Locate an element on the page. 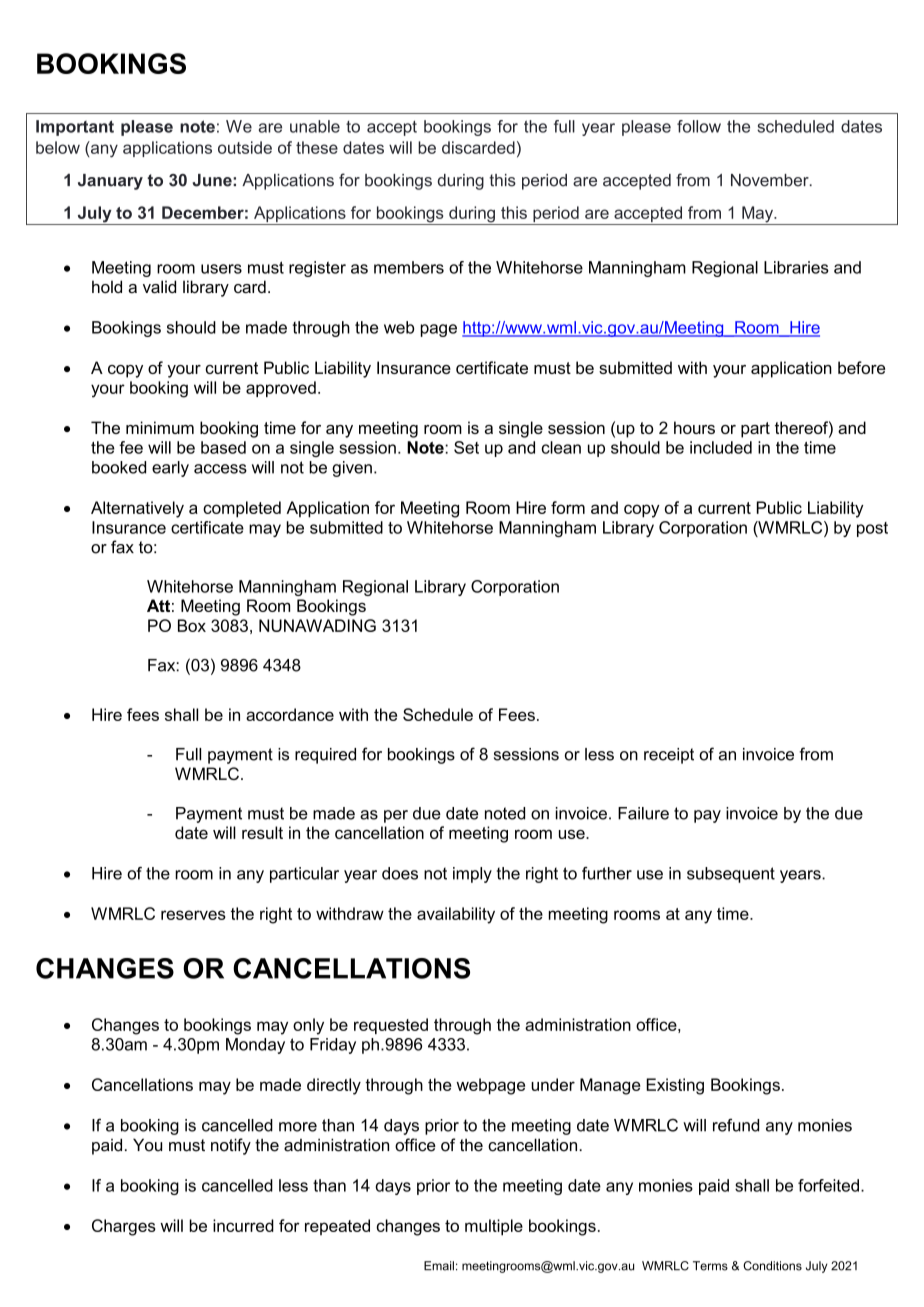 This document has width=924, height=1307. Box is located at coordinates (192, 625).
